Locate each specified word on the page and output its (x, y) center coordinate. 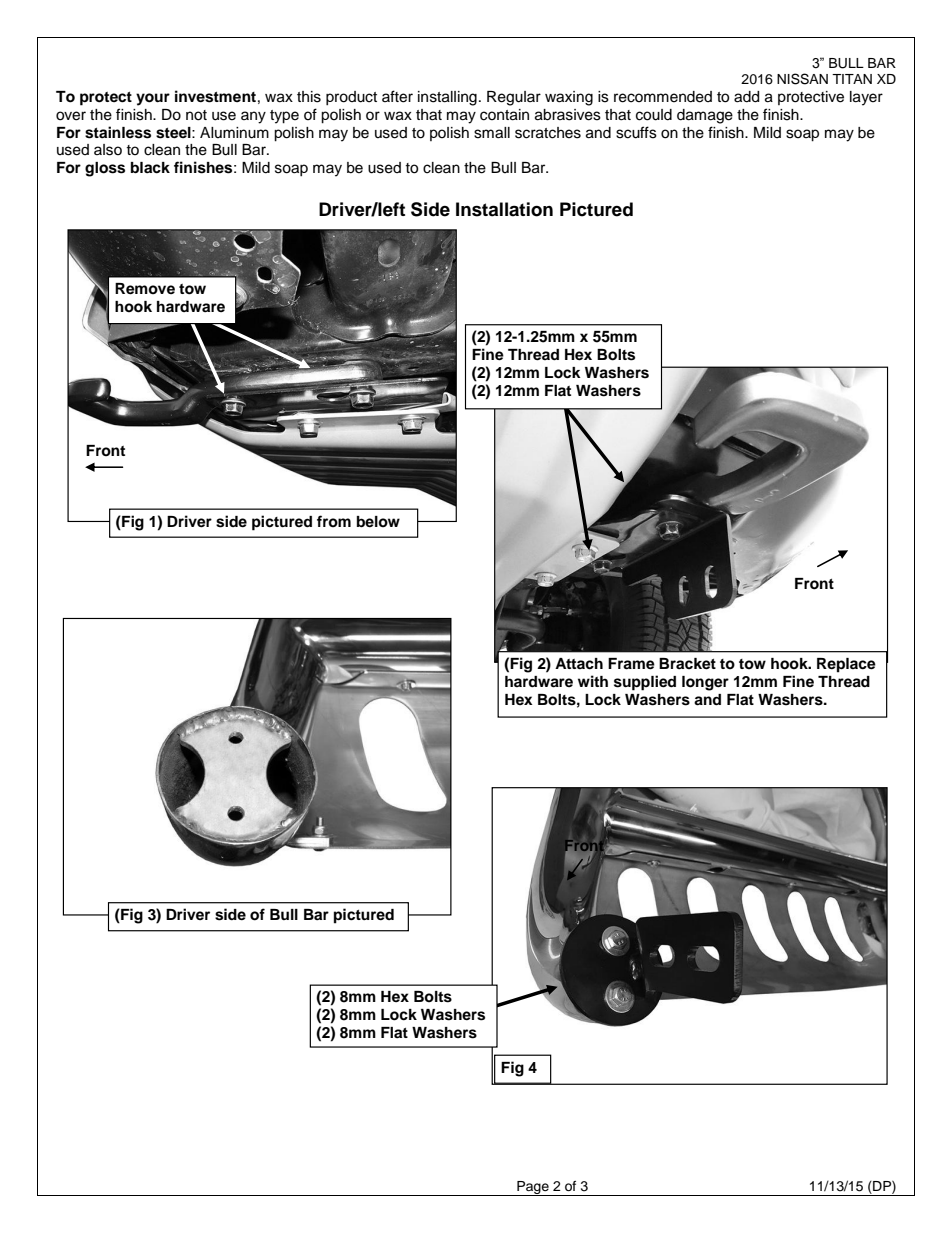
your (153, 99)
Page (533, 1188)
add (746, 97)
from (334, 521)
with (593, 681)
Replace (846, 665)
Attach (579, 664)
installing (447, 98)
